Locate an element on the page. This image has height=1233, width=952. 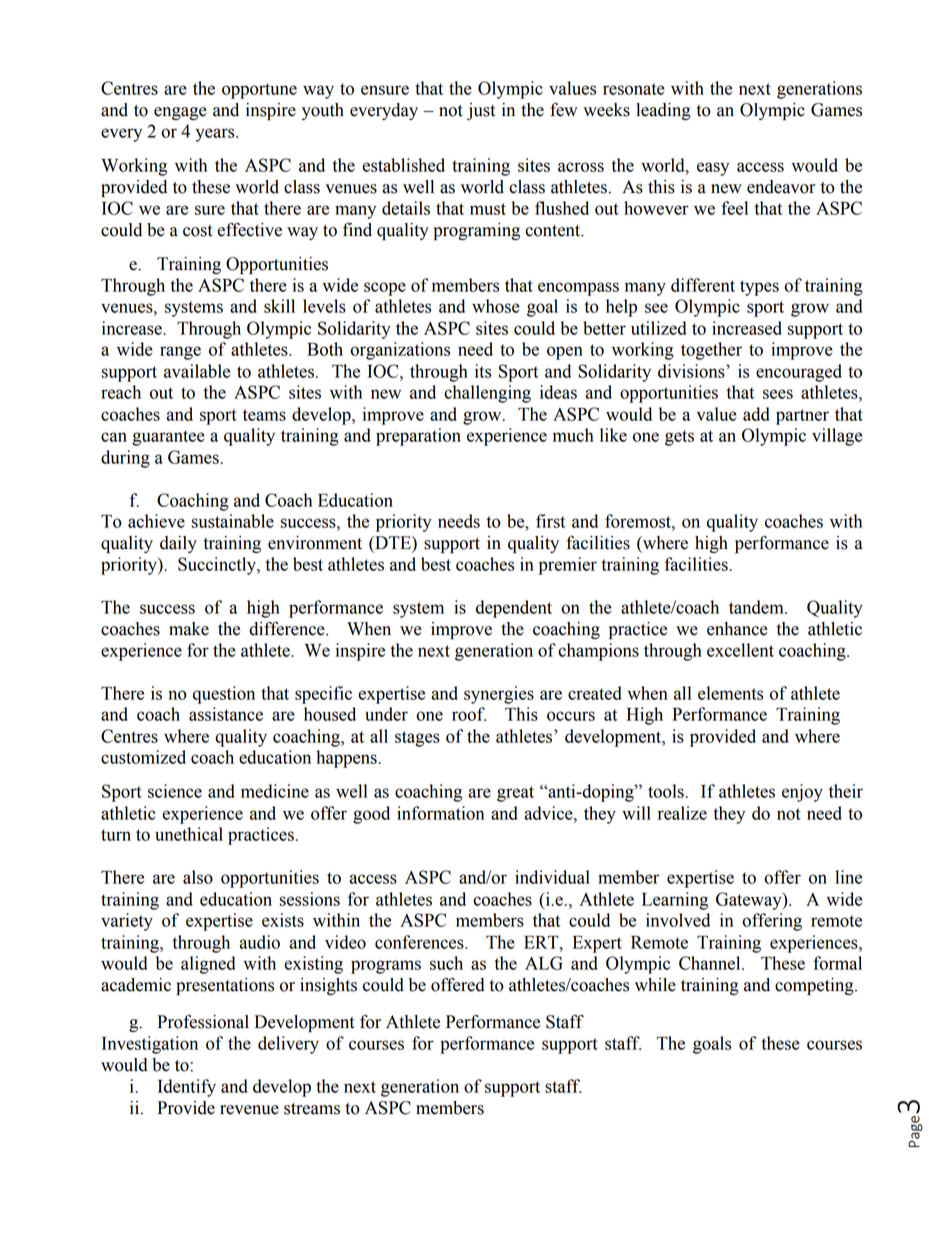
tandem is located at coordinates (757, 607).
